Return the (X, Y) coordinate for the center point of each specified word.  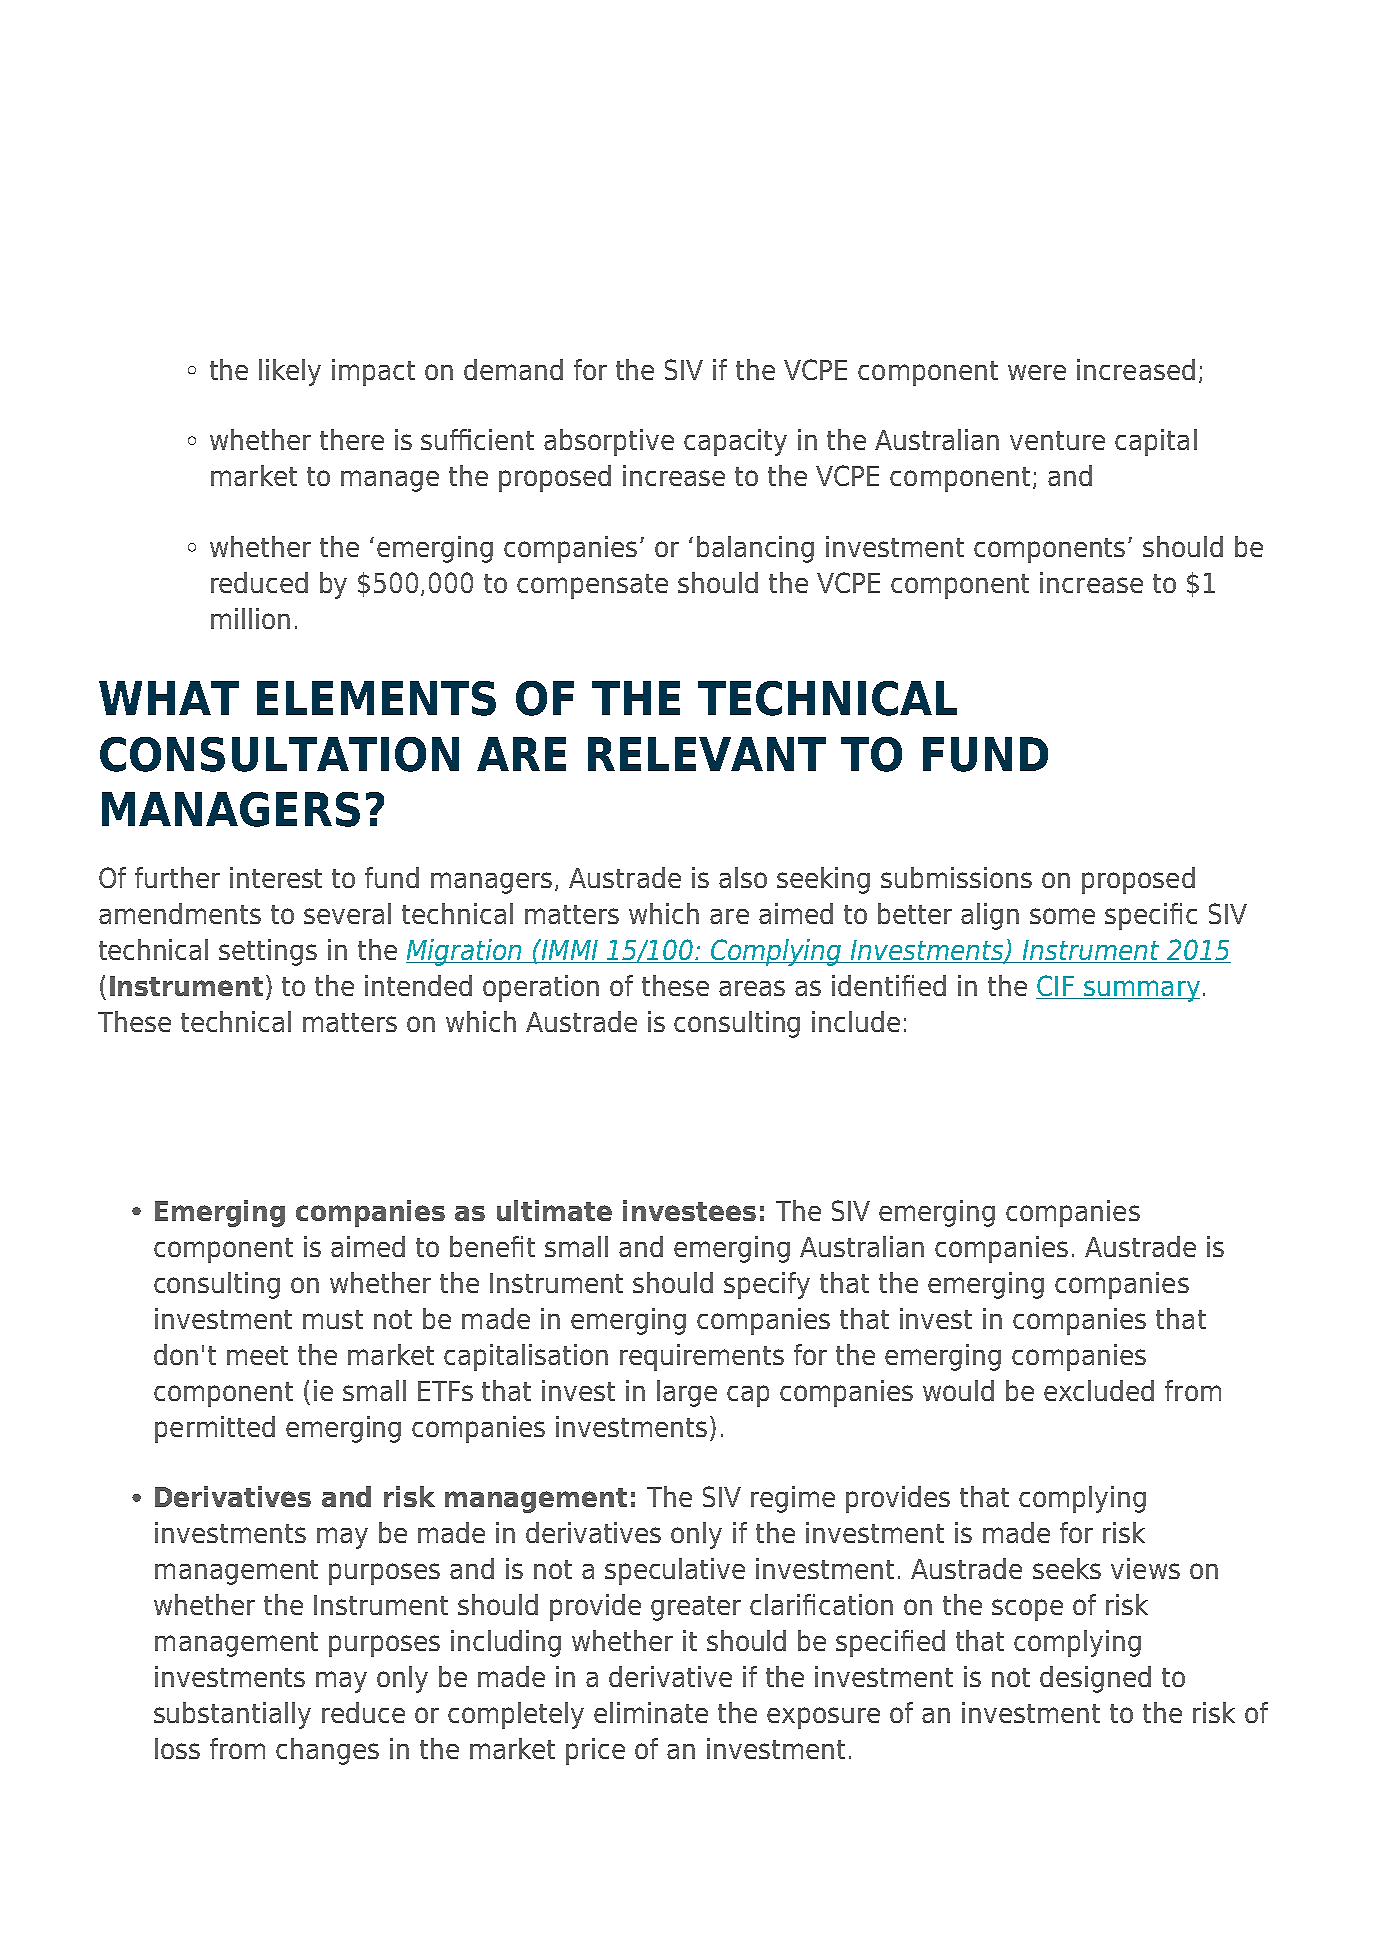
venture (1057, 440)
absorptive (609, 442)
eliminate (651, 1712)
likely (290, 372)
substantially (232, 1715)
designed (1095, 1679)
